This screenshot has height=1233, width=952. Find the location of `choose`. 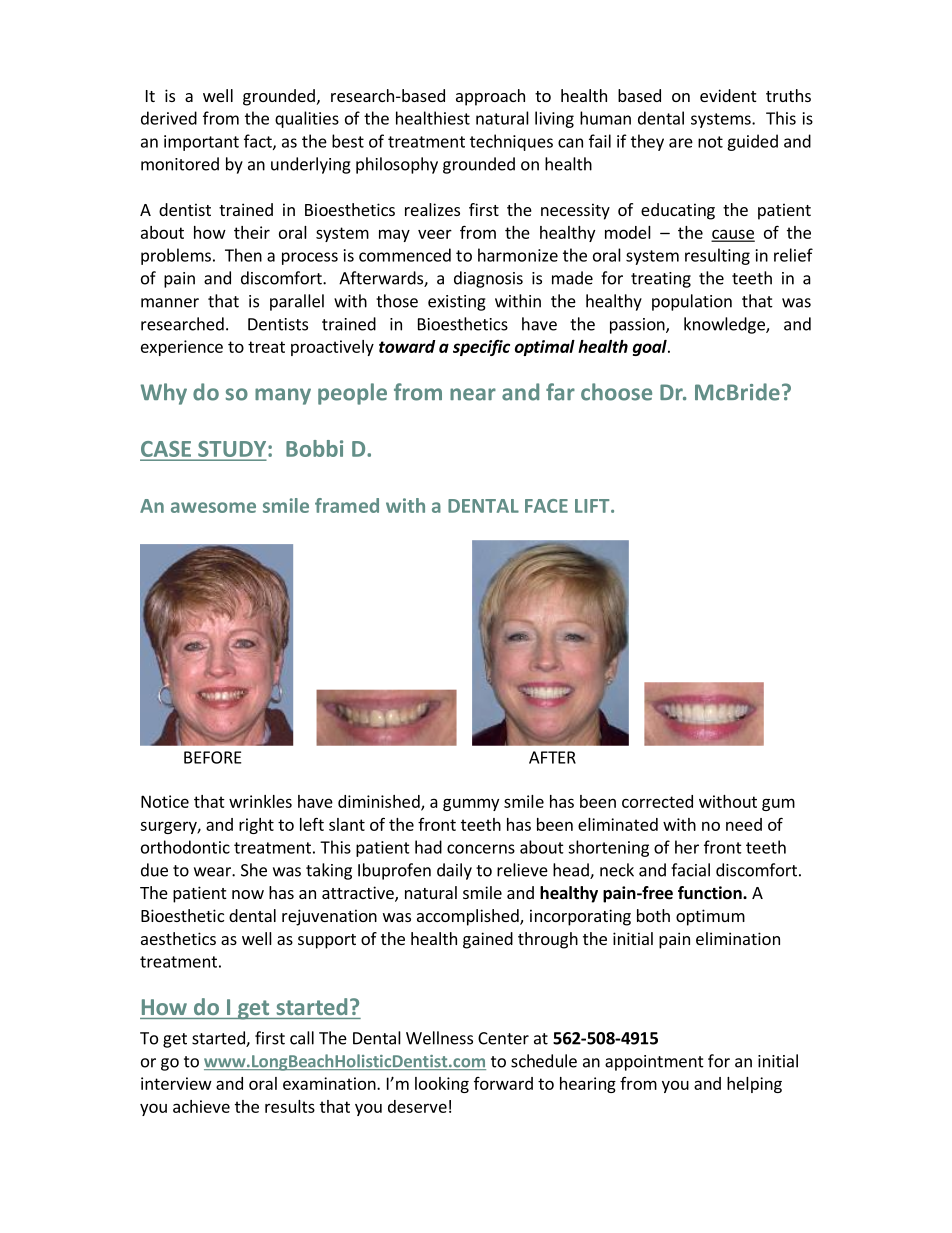

choose is located at coordinates (616, 392).
